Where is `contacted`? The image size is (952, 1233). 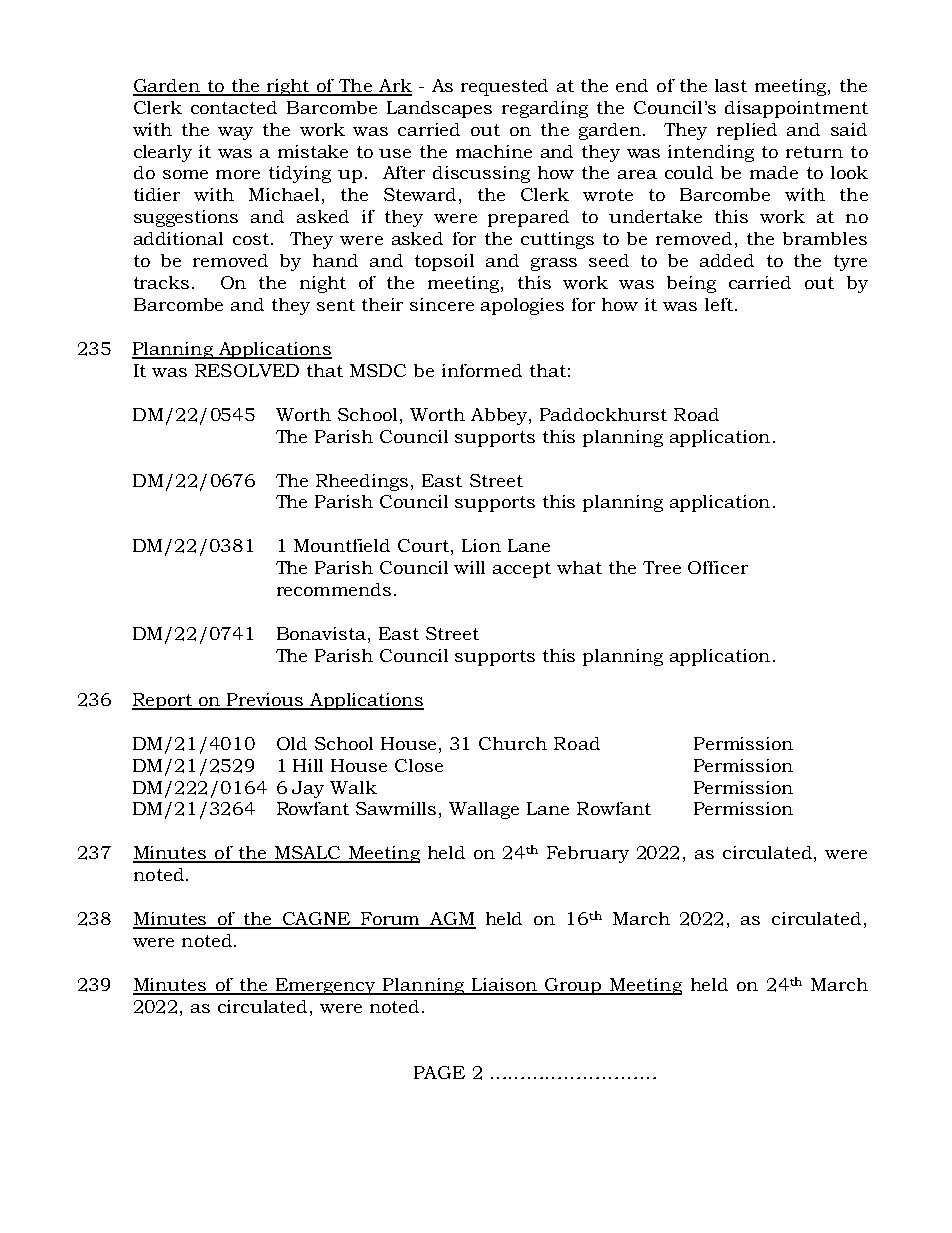
contacted is located at coordinates (234, 107).
